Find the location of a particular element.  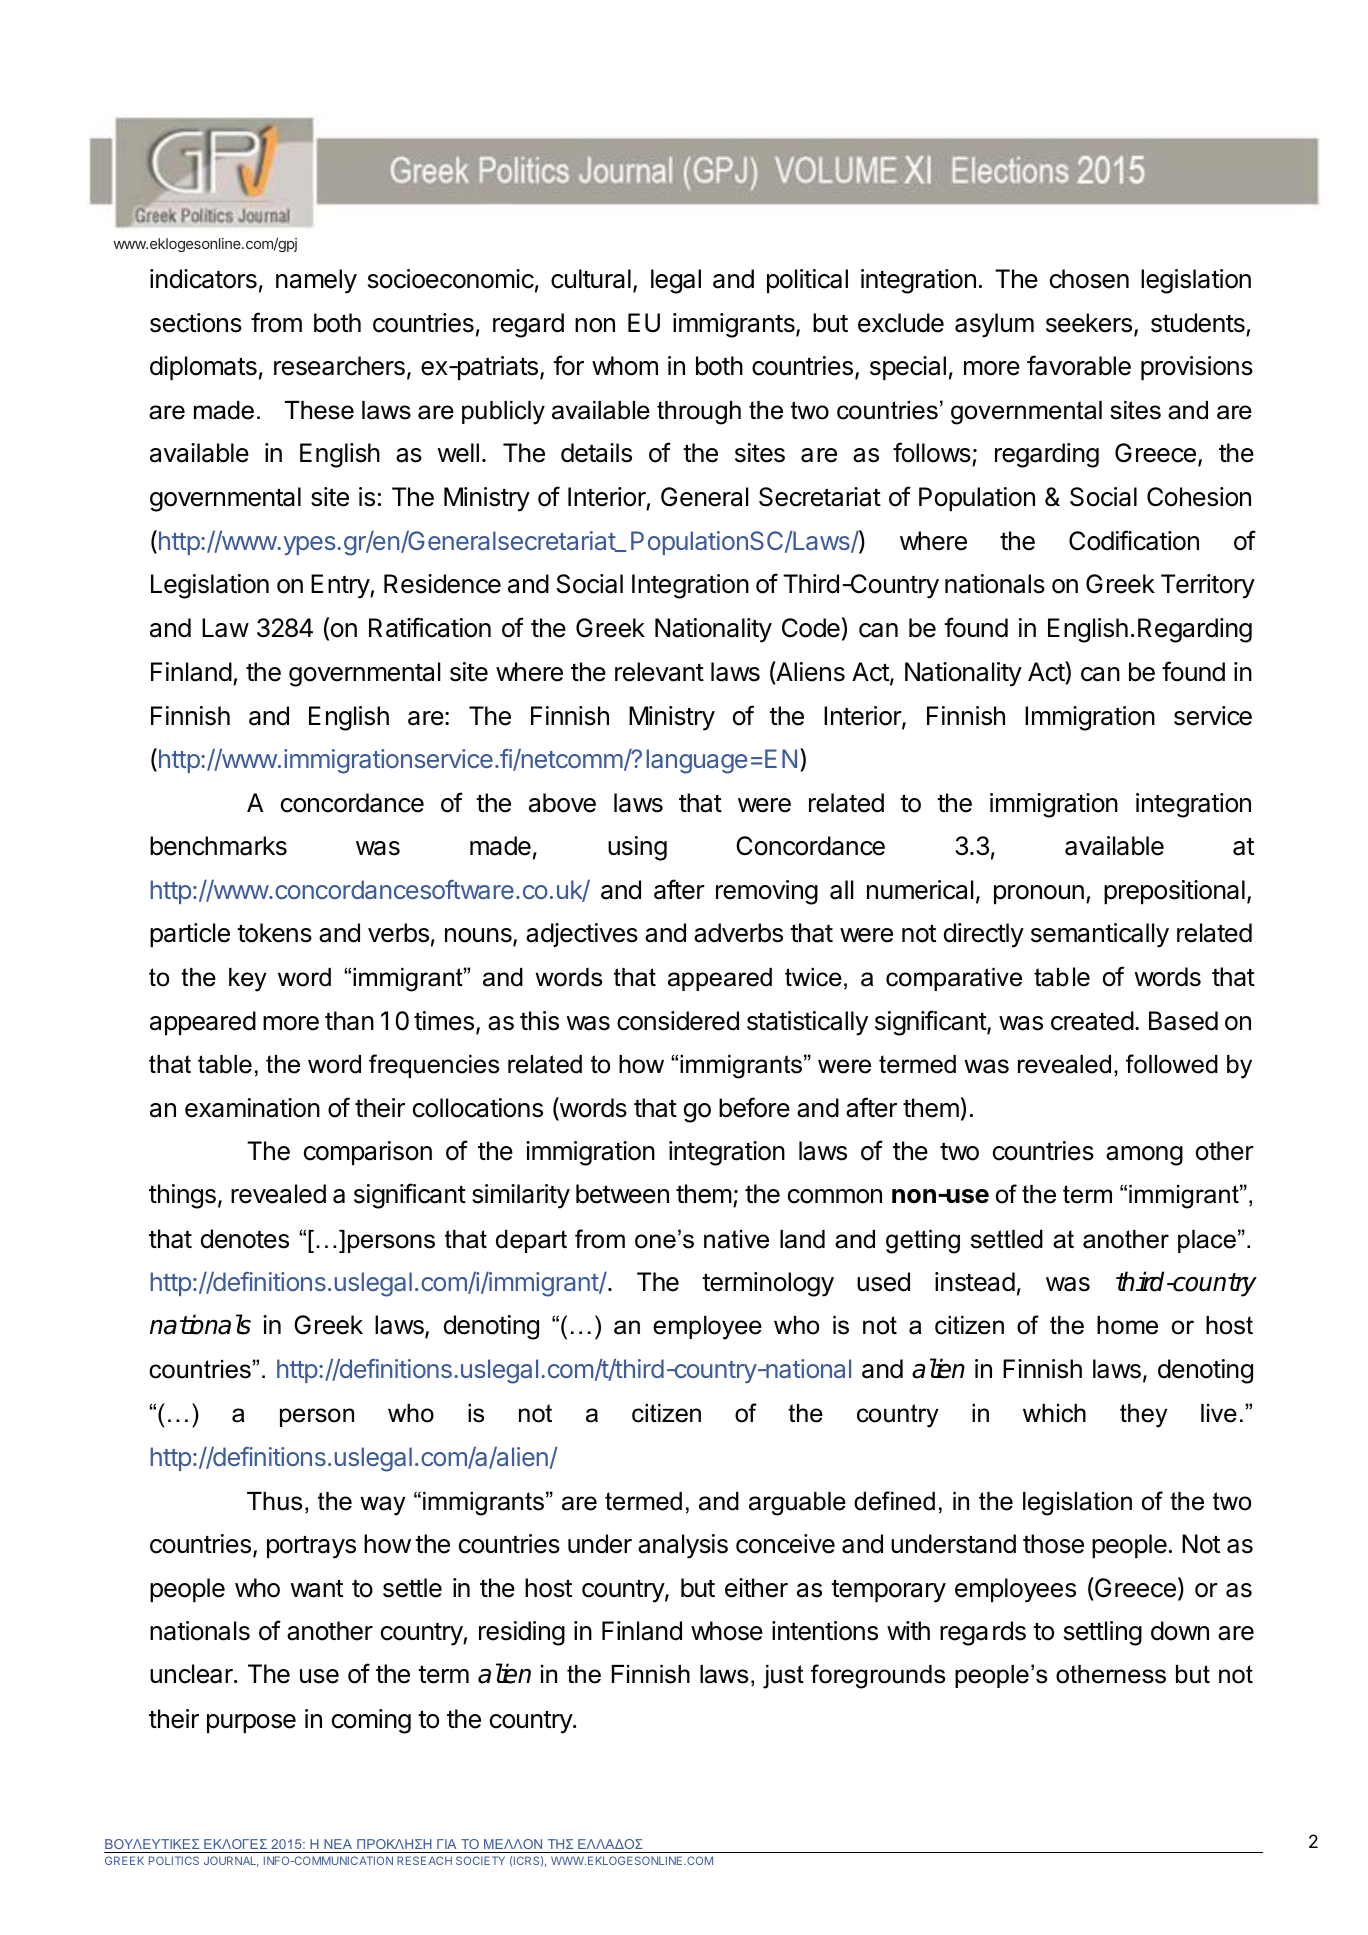

namely is located at coordinates (316, 281).
